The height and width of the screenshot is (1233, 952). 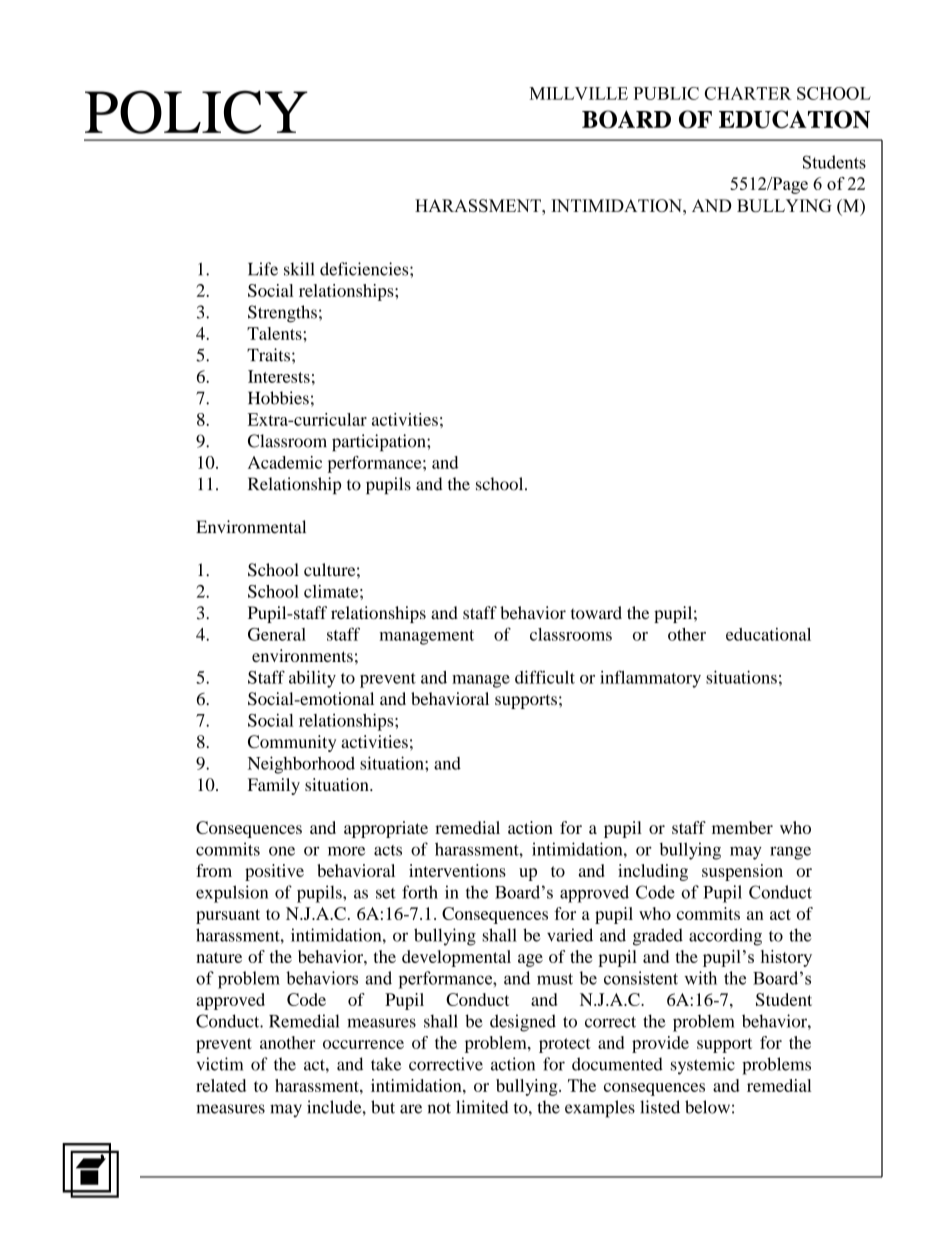 I want to click on PUBLIC, so click(x=666, y=93).
